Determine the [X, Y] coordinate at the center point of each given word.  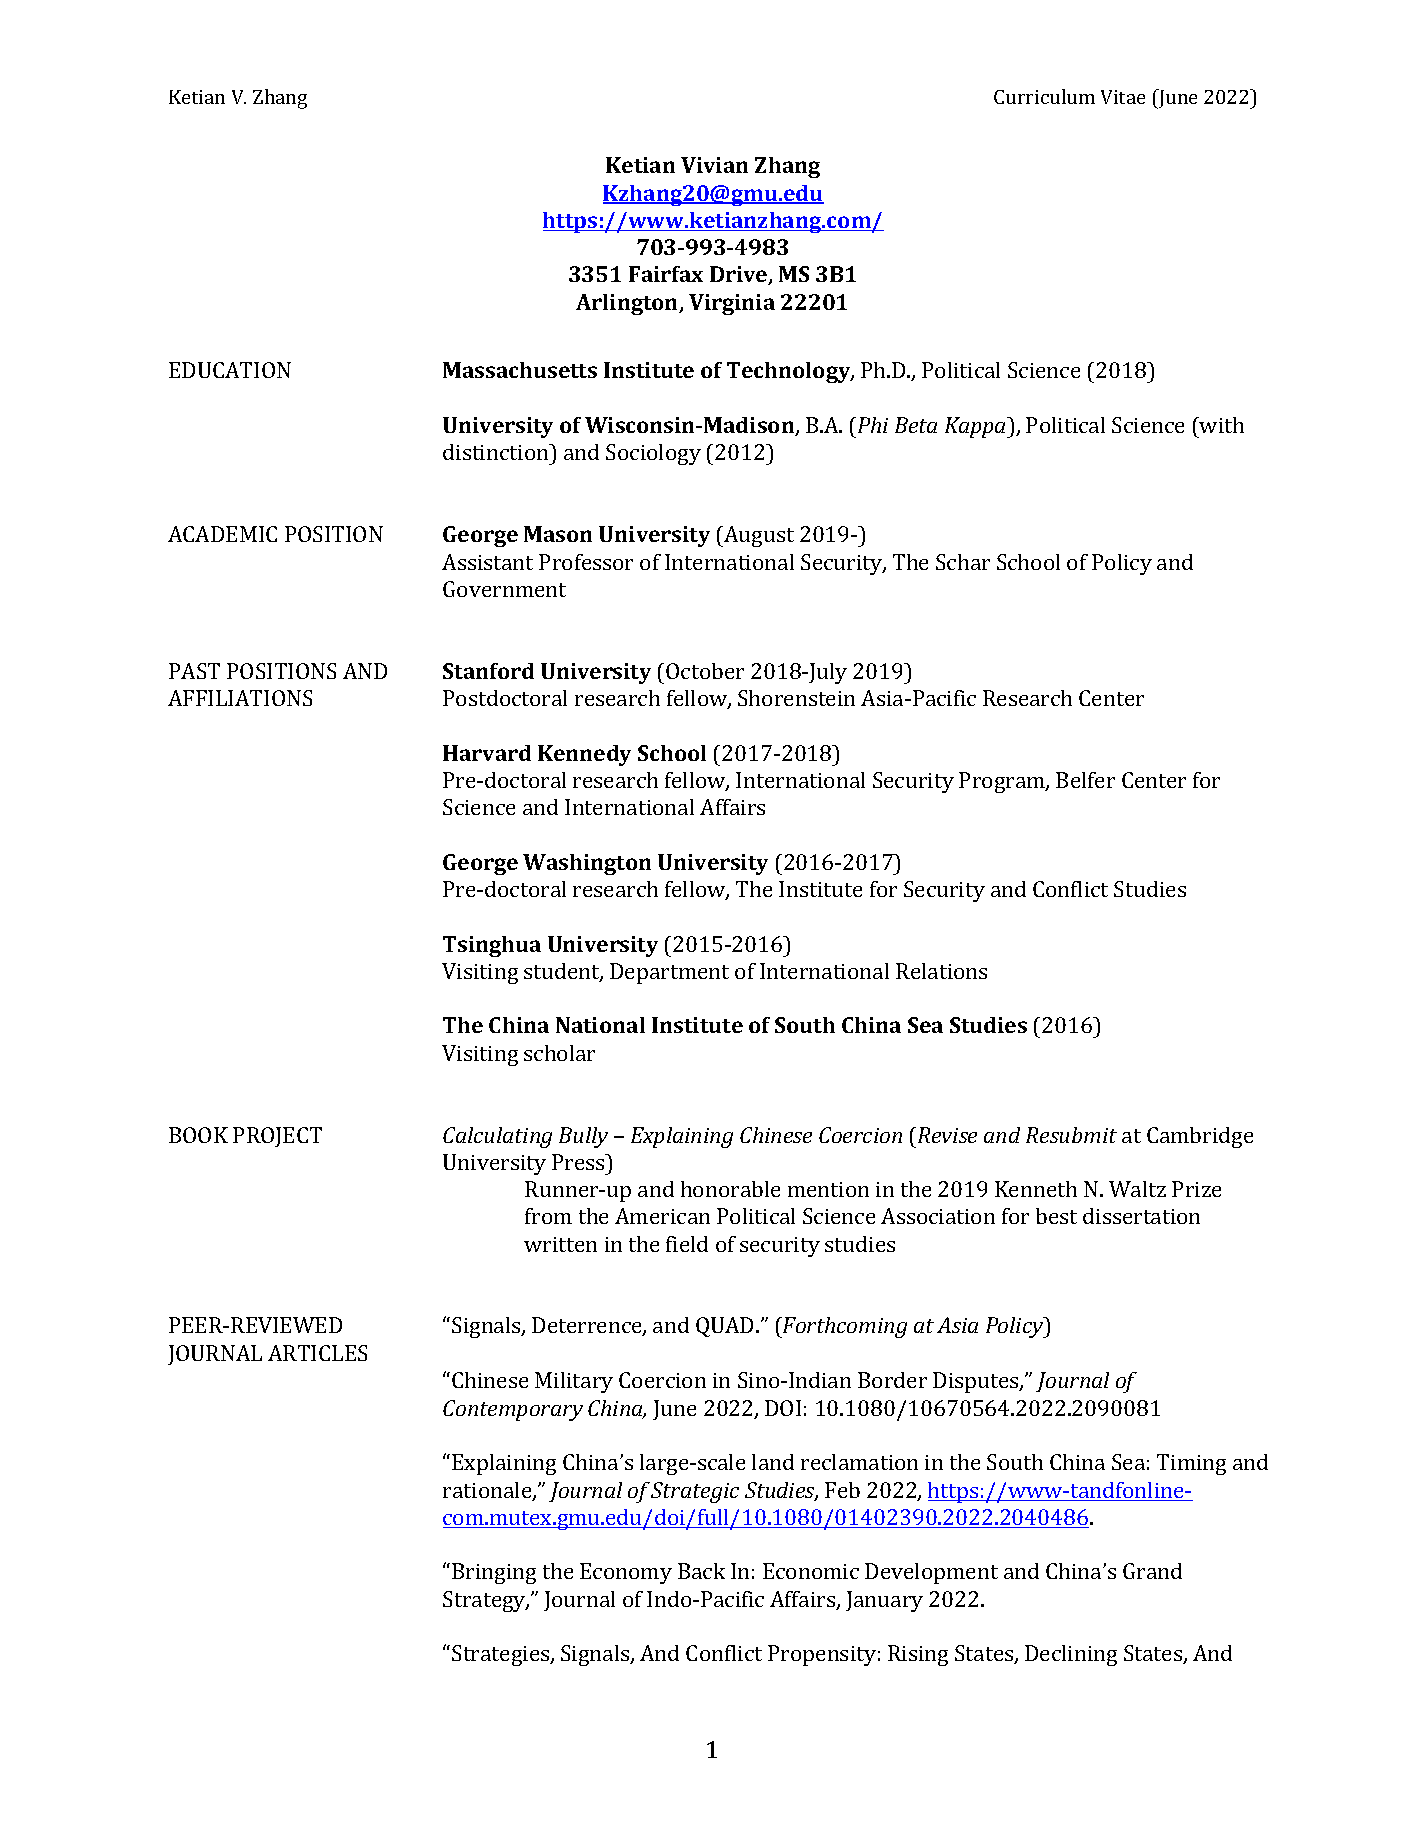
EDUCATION [230, 370]
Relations [941, 971]
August [758, 536]
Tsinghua [492, 946]
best [1056, 1216]
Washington [587, 864]
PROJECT [277, 1137]
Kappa [977, 427]
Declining [1071, 1655]
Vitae [1123, 97]
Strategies [502, 1655]
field [687, 1244]
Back [701, 1571]
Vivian [714, 165]
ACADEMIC [222, 534]
